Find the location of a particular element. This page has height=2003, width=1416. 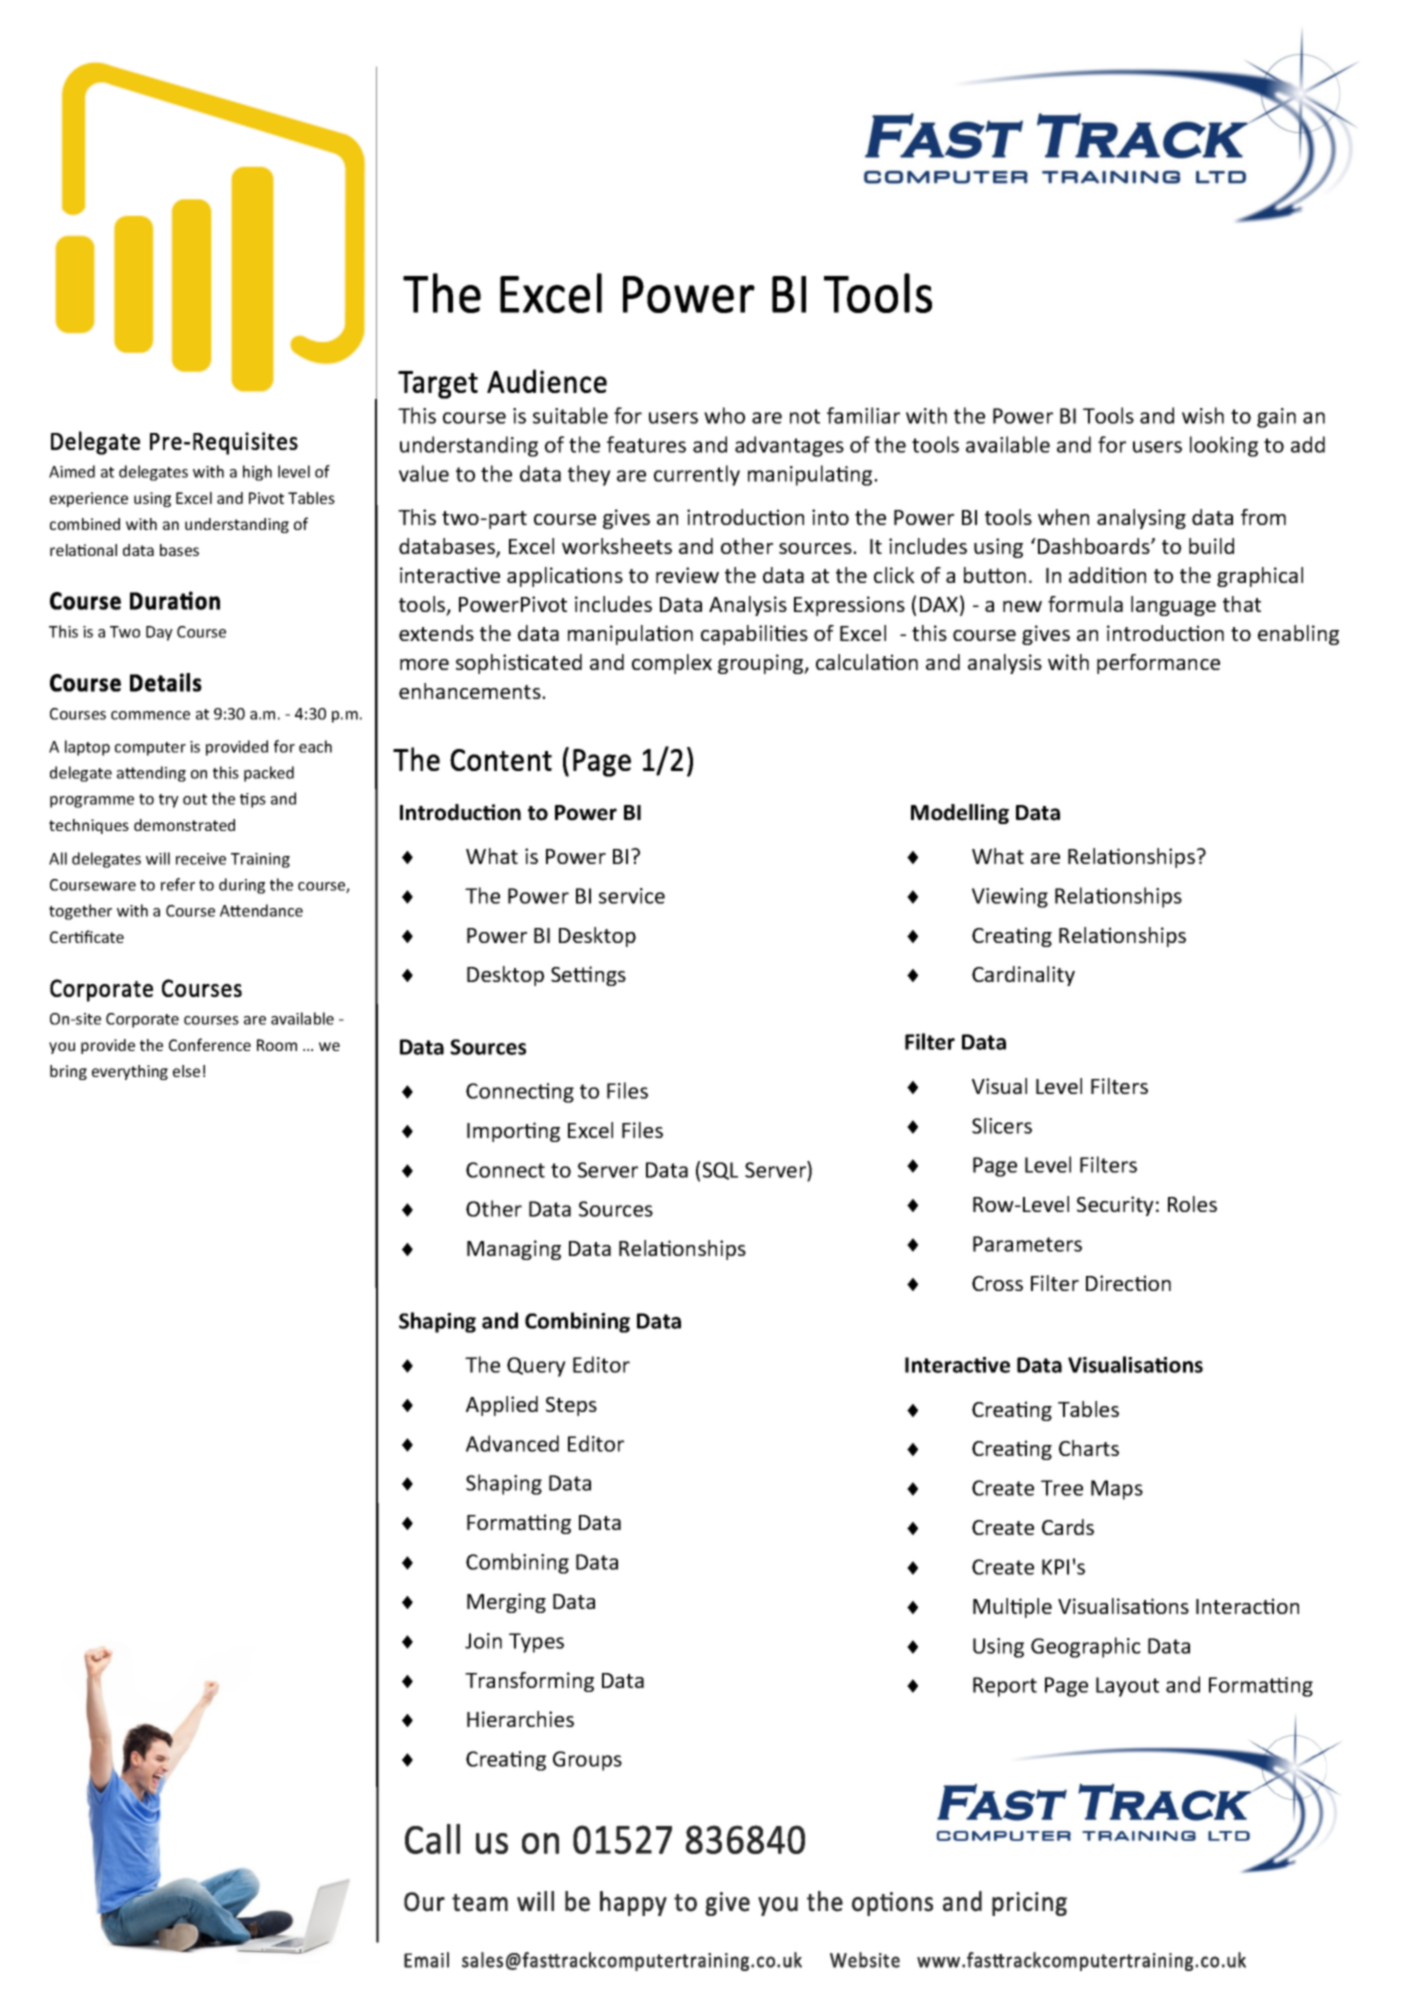

SQL is located at coordinates (720, 1171).
